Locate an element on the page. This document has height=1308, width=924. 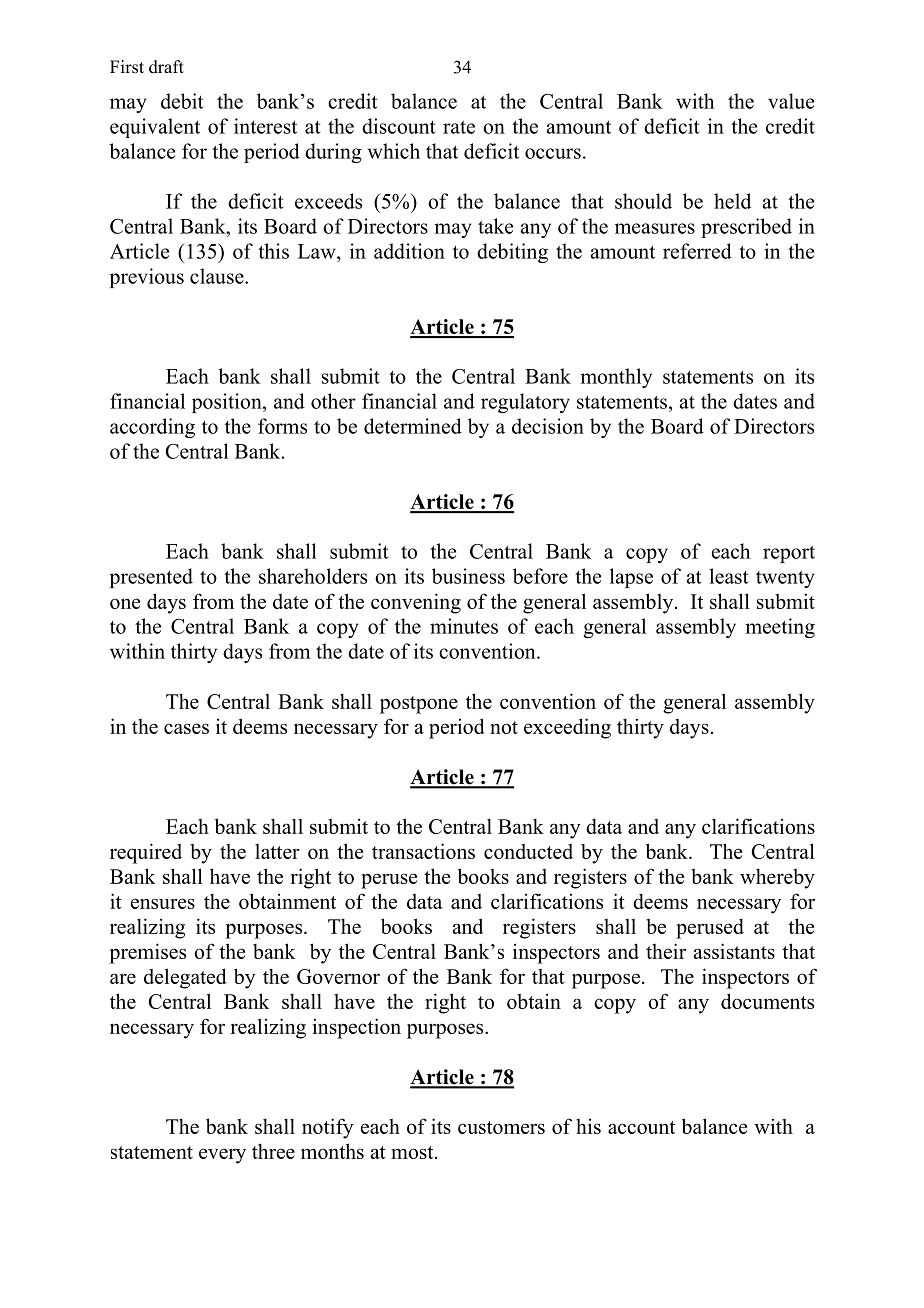
presented is located at coordinates (151, 578).
